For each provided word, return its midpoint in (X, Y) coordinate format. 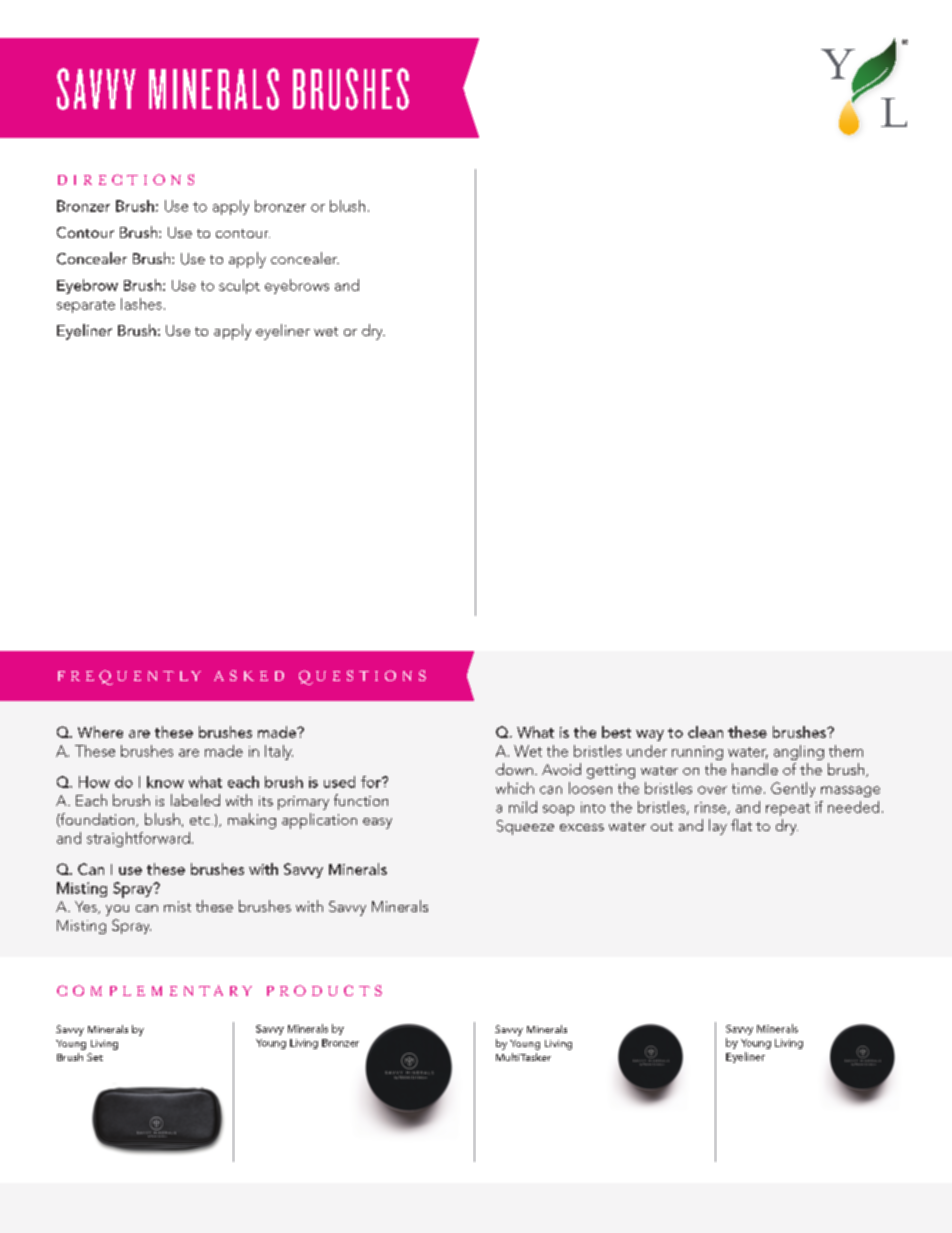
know (165, 782)
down (514, 769)
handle (755, 769)
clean (705, 732)
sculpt (239, 286)
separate (86, 306)
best (616, 732)
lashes (141, 304)
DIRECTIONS (126, 179)
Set (95, 1057)
